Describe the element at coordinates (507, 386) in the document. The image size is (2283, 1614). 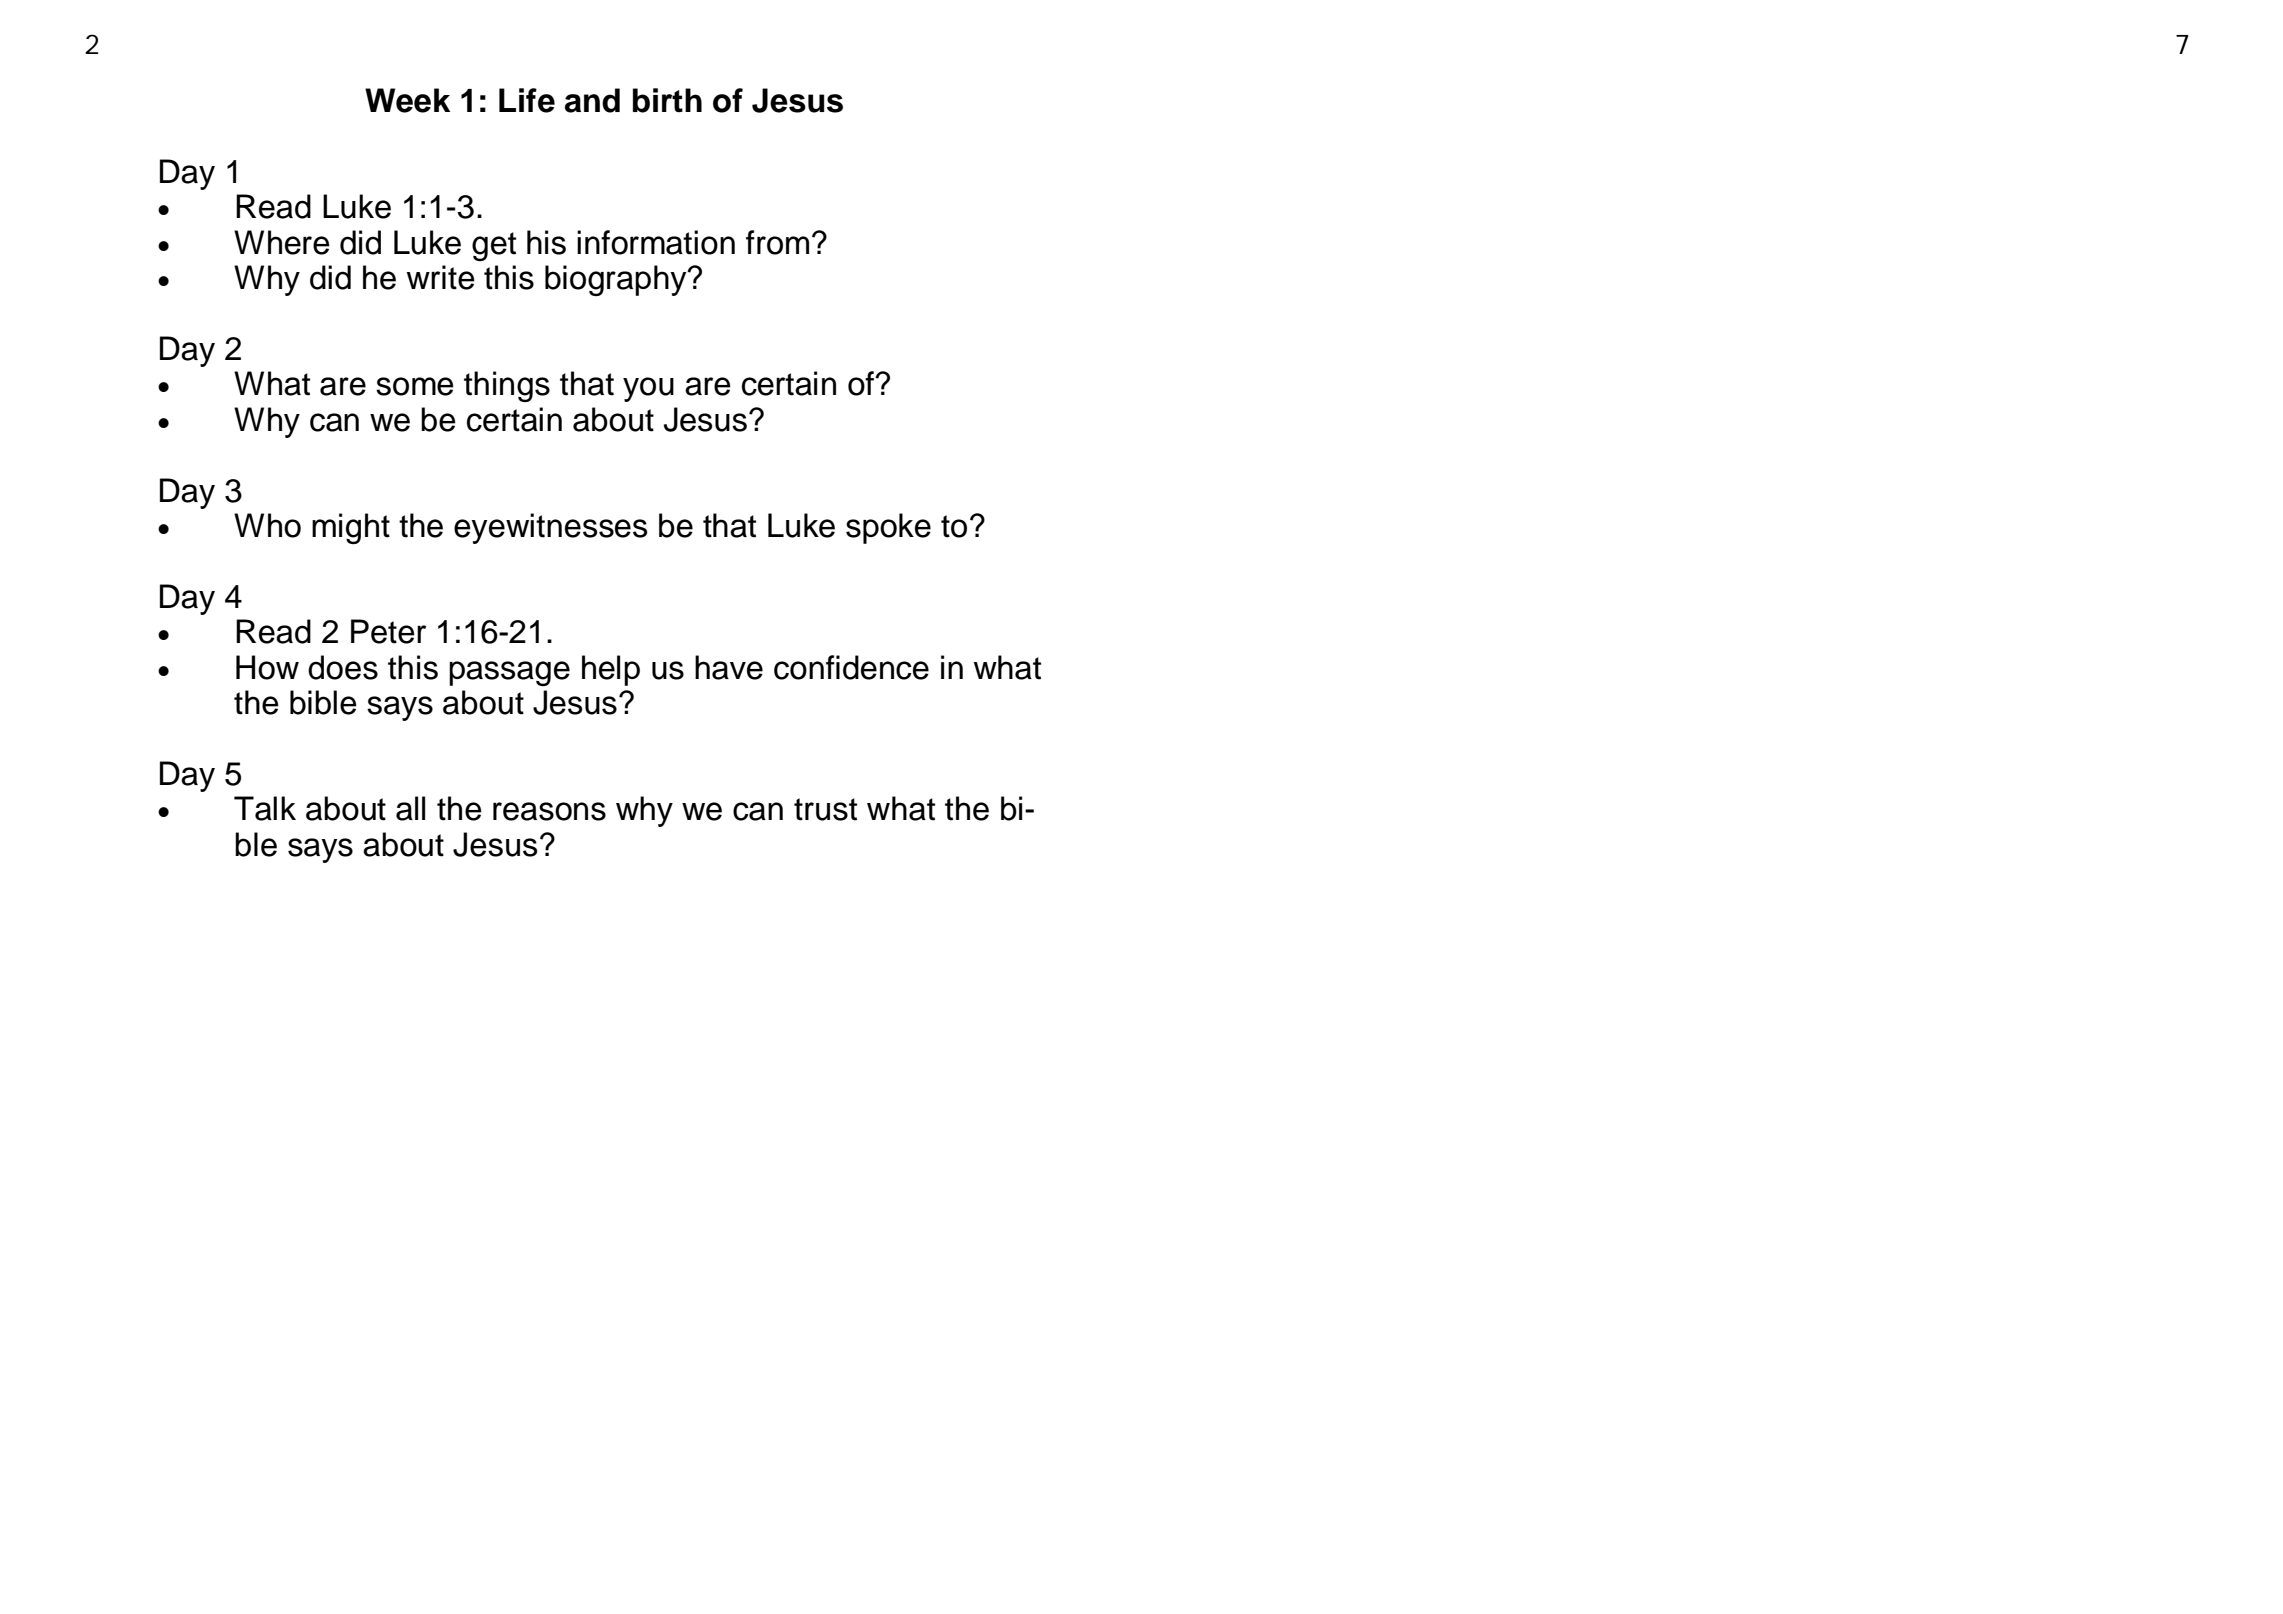
I see `things` at that location.
